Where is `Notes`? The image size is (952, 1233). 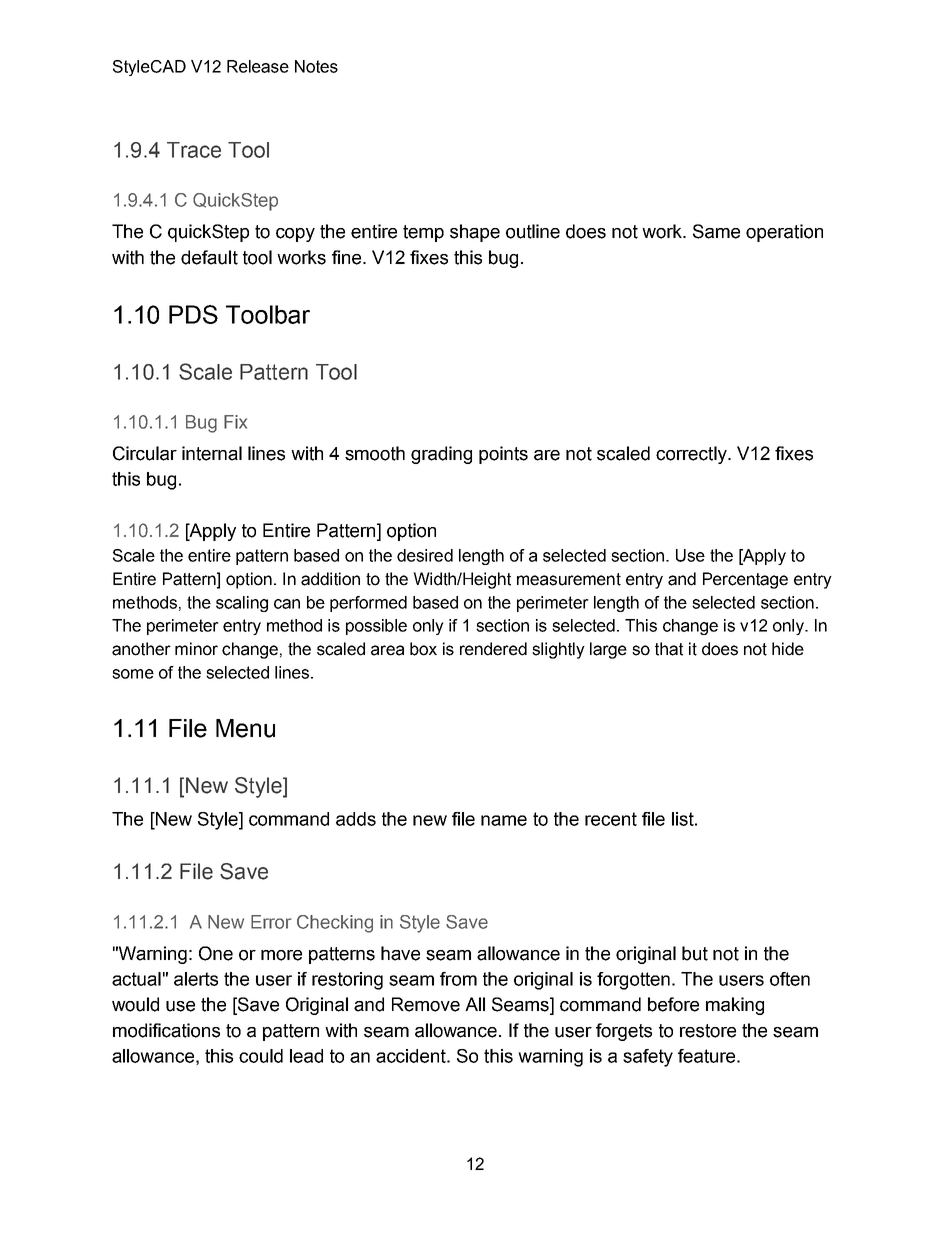 Notes is located at coordinates (316, 66).
